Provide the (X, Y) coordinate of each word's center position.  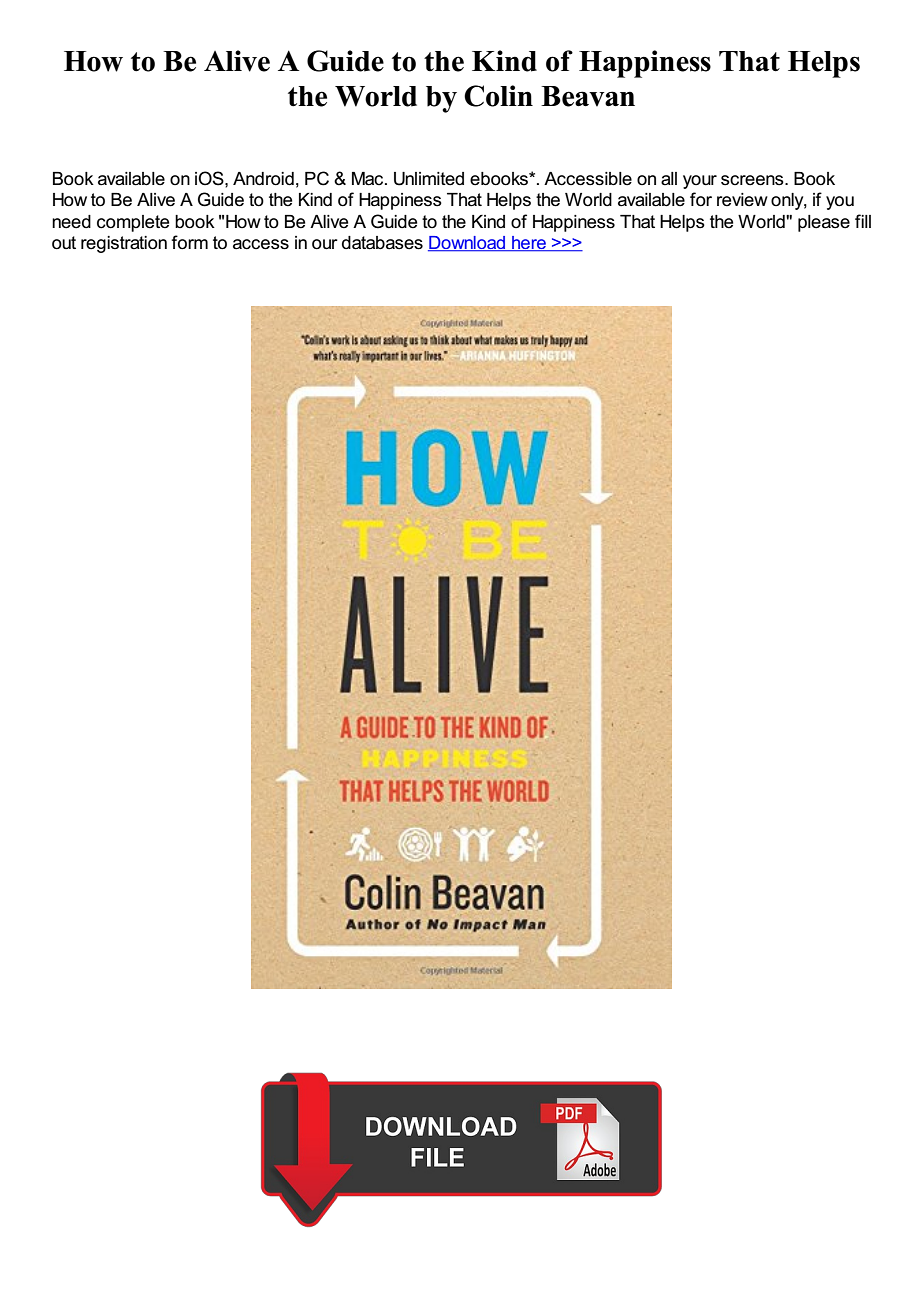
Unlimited (429, 179)
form (189, 242)
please (824, 223)
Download (468, 244)
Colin (498, 96)
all (669, 179)
